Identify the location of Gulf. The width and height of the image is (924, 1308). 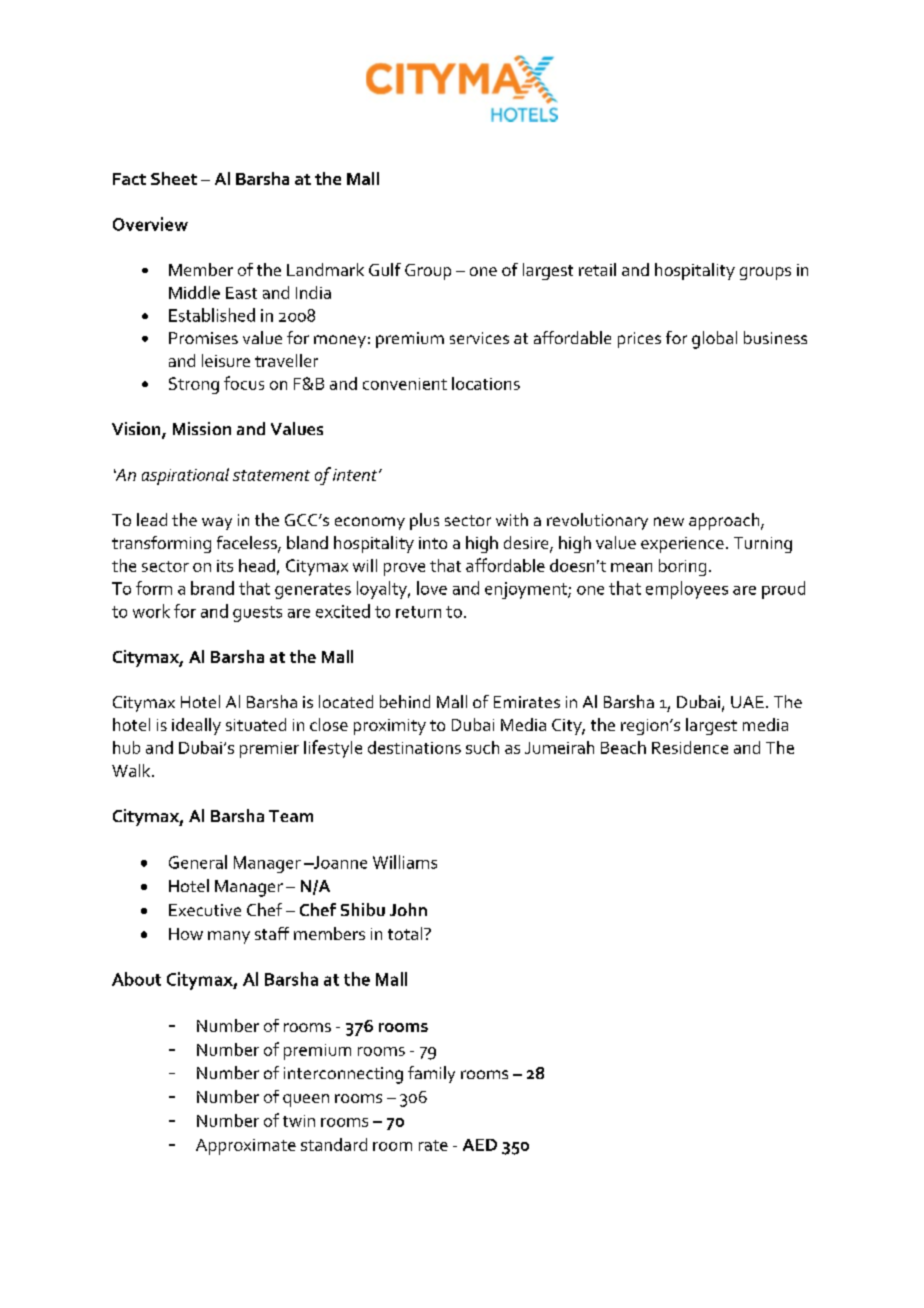
(385, 269).
